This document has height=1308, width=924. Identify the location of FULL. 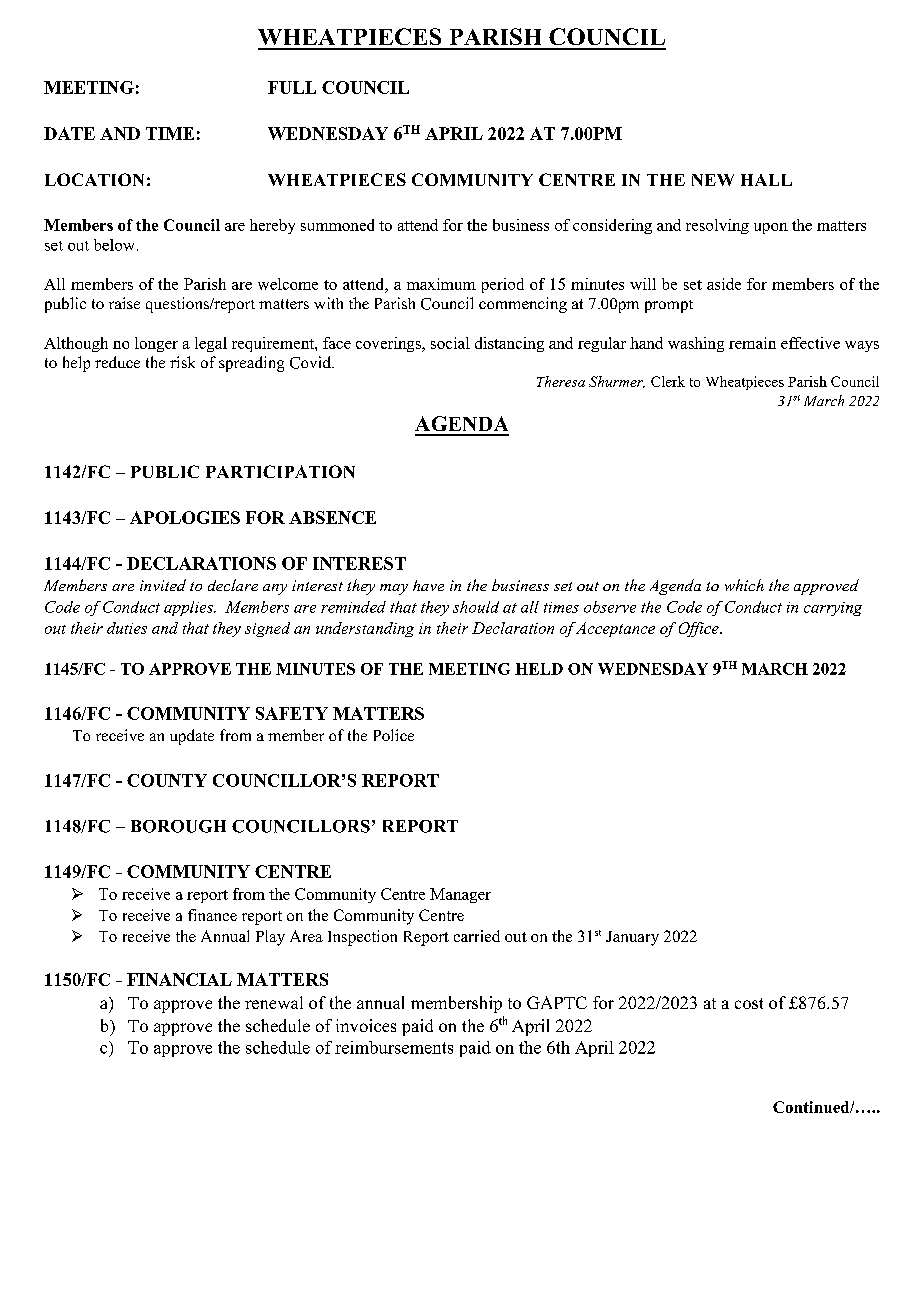
(292, 87).
